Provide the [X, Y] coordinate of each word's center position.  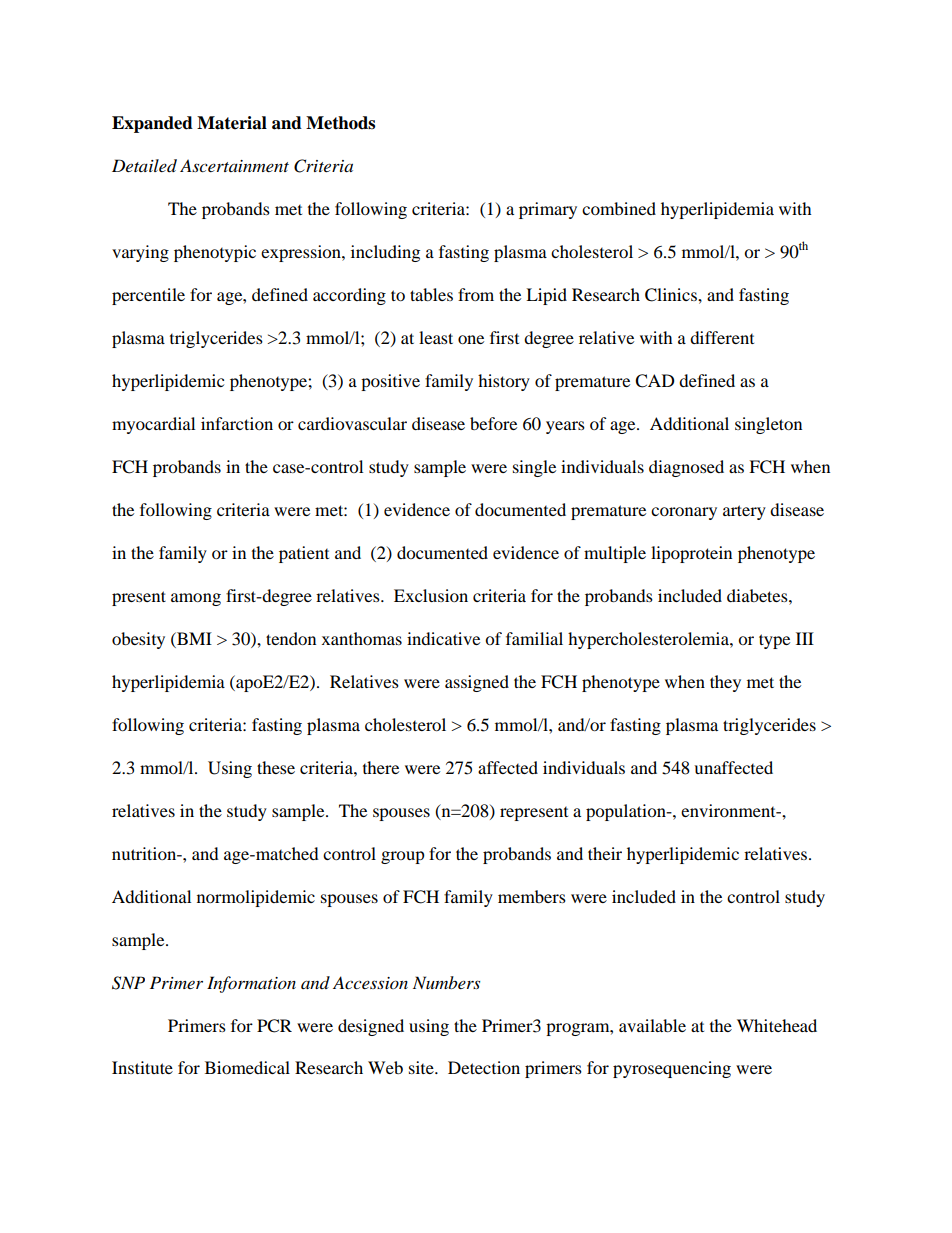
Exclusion [431, 595]
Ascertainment [234, 165]
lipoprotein [691, 554]
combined [619, 208]
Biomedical [247, 1067]
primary [548, 210]
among [196, 599]
